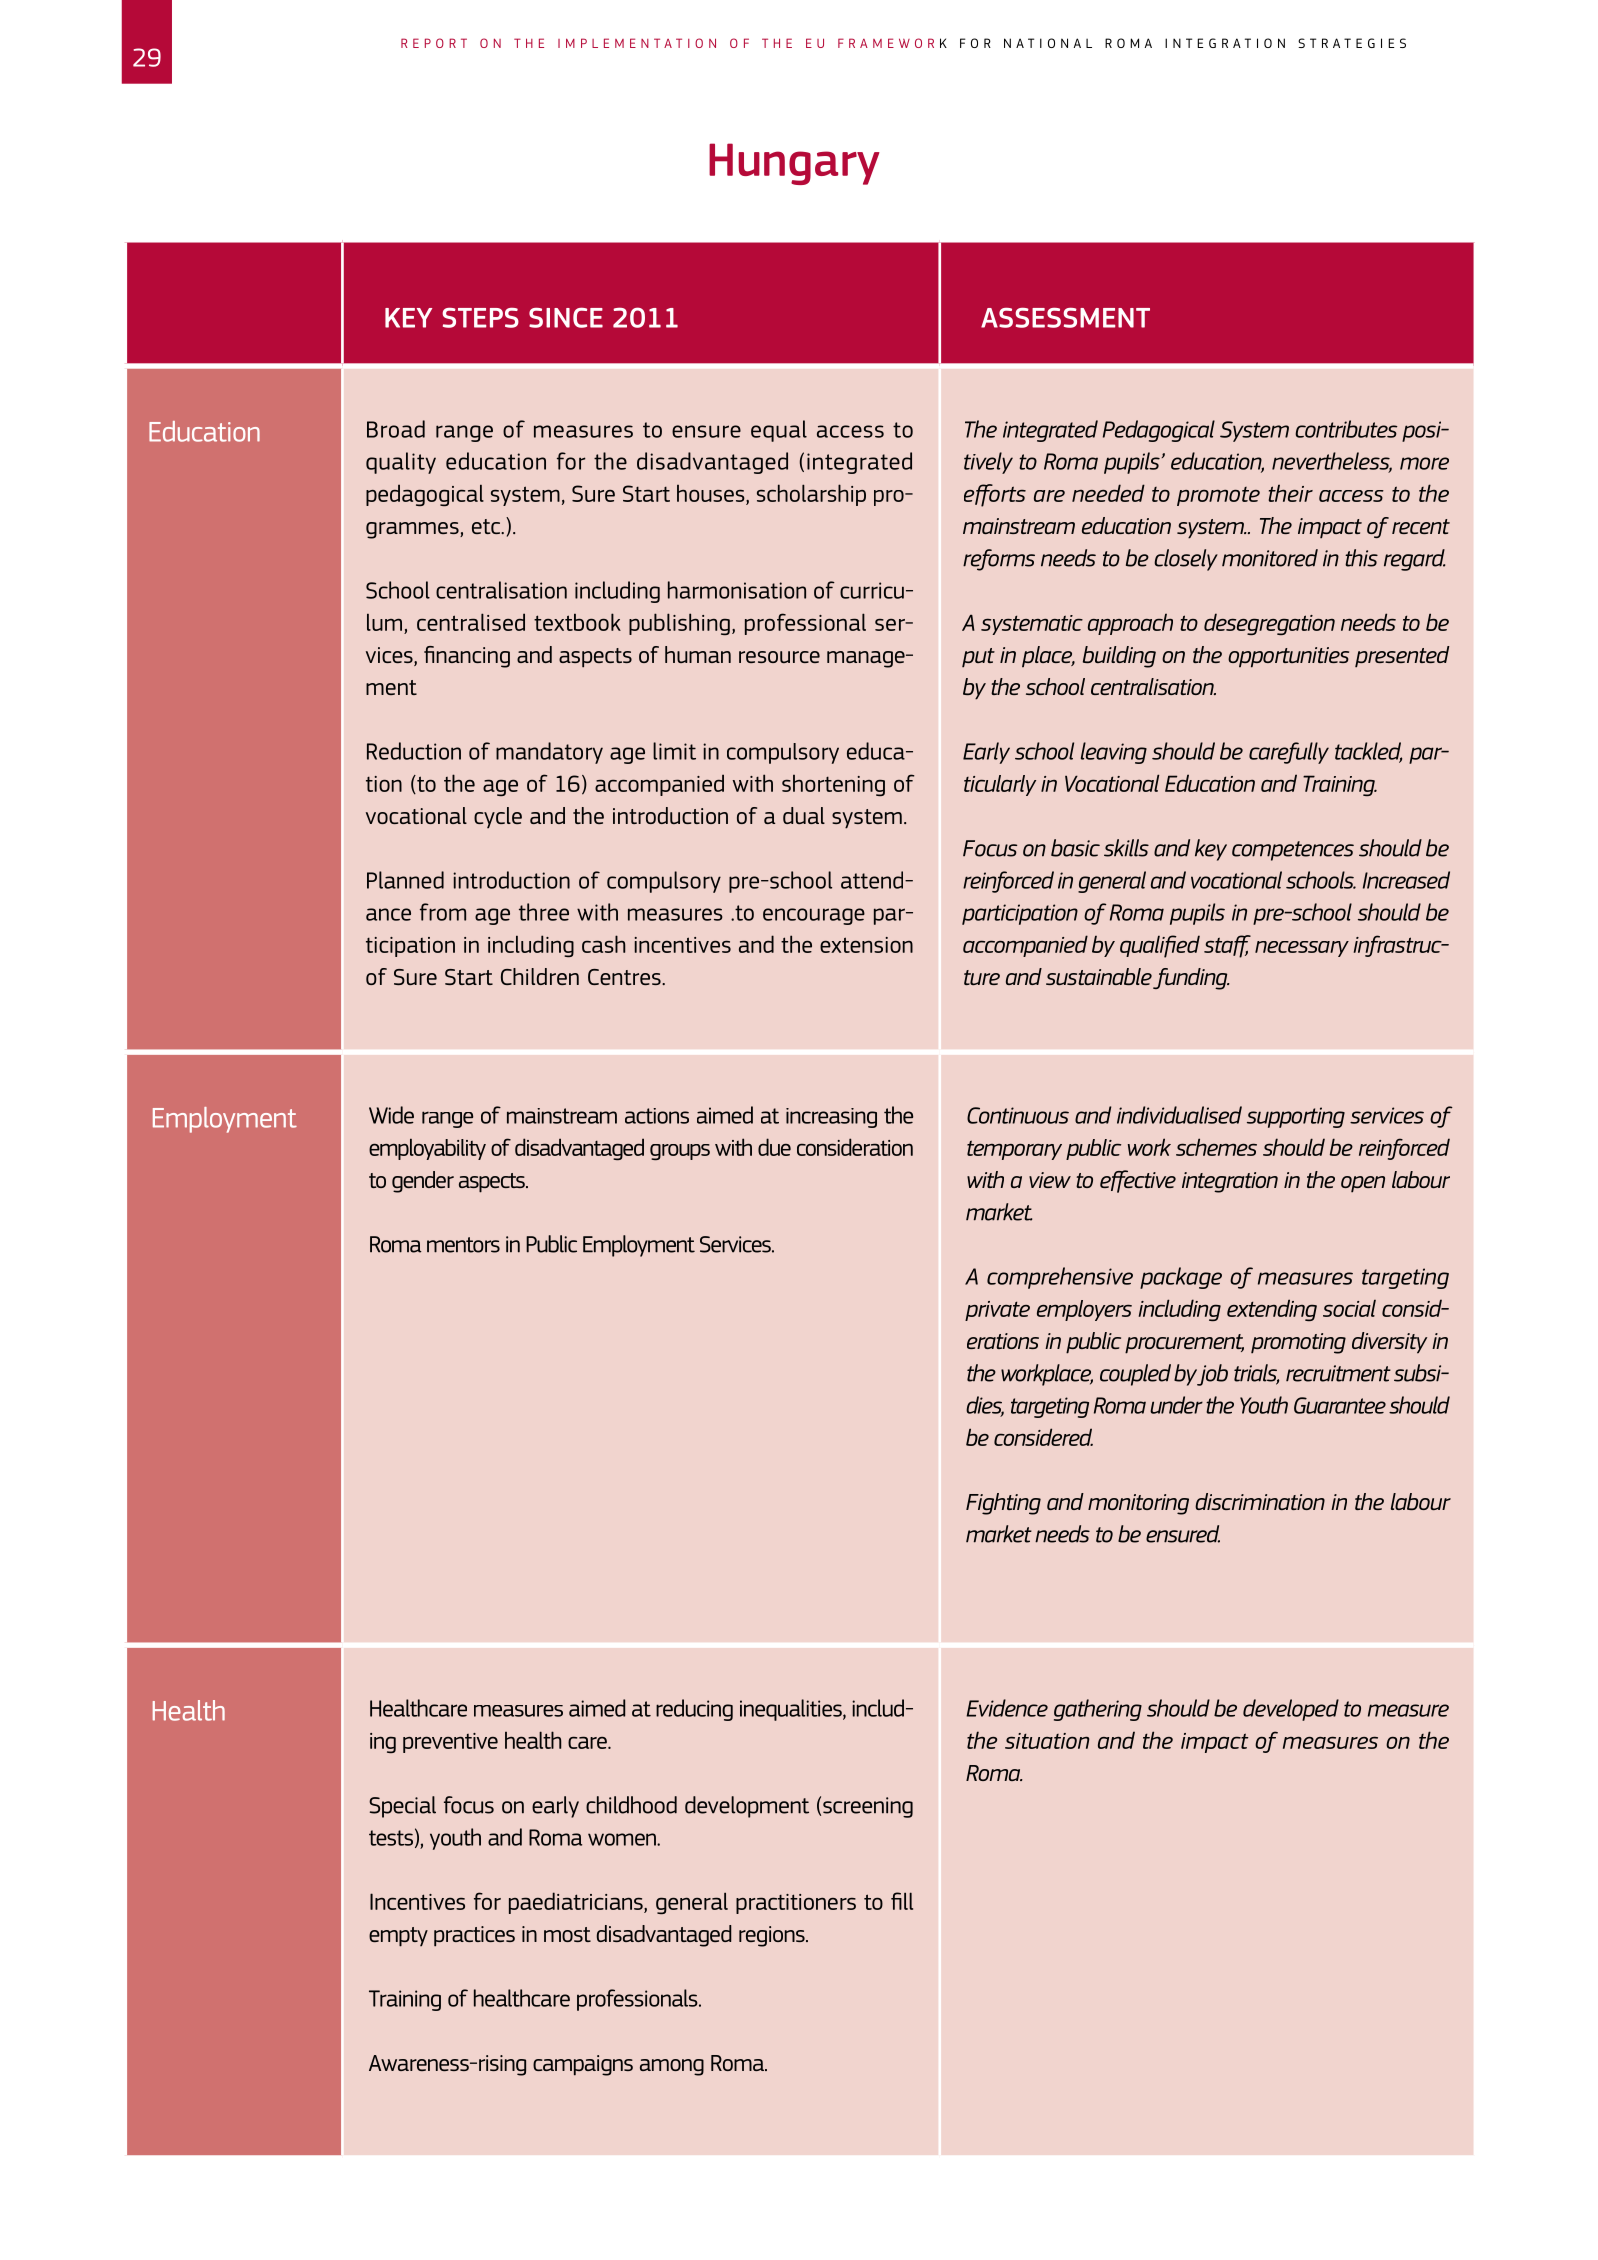  I want to click on STEPS, so click(480, 318).
